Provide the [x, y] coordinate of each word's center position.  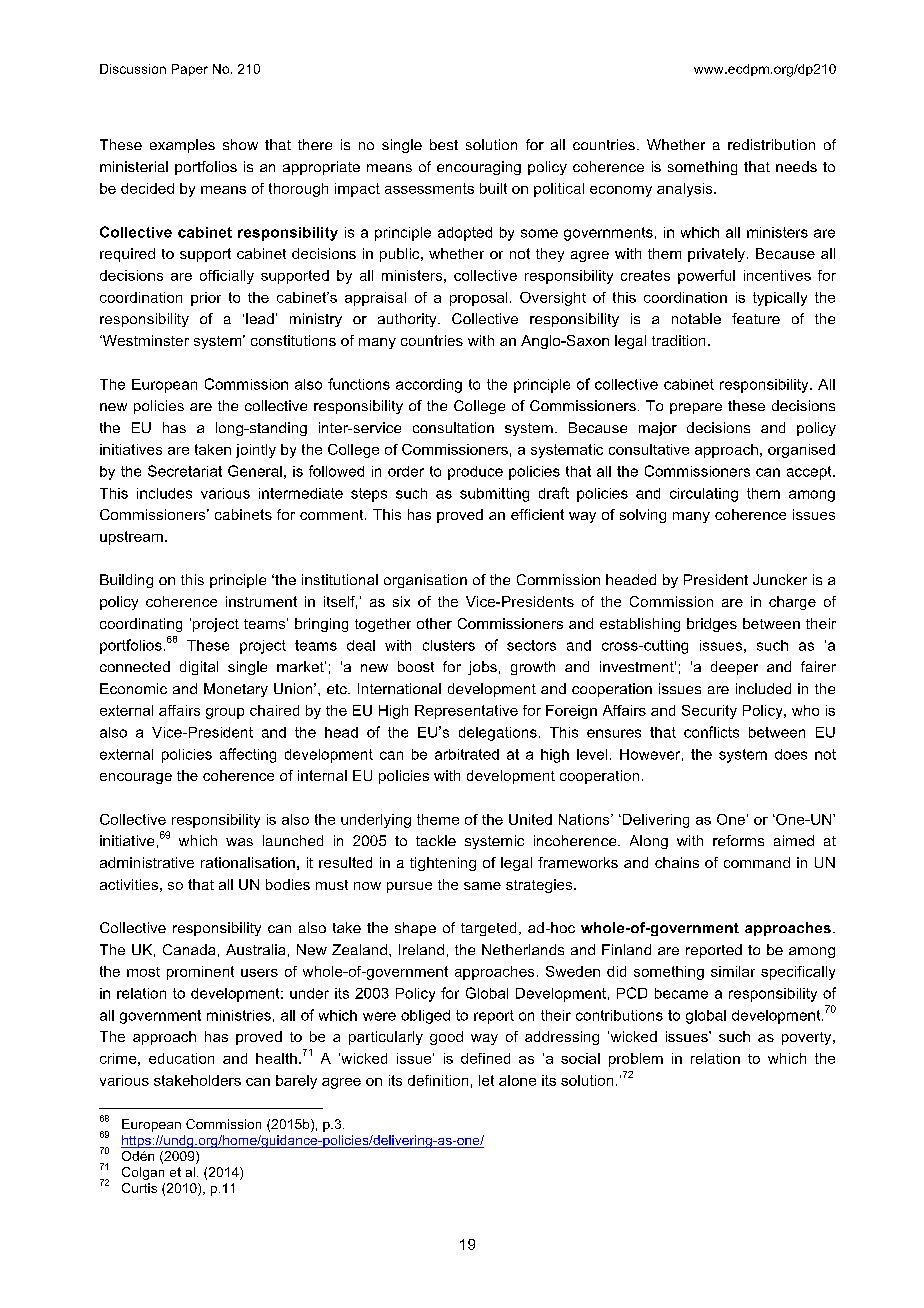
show [240, 144]
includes [164, 493]
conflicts [711, 732]
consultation [453, 427]
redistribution [771, 144]
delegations [498, 734]
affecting [248, 755]
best [444, 144]
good [446, 1038]
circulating [704, 495]
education [181, 1058]
